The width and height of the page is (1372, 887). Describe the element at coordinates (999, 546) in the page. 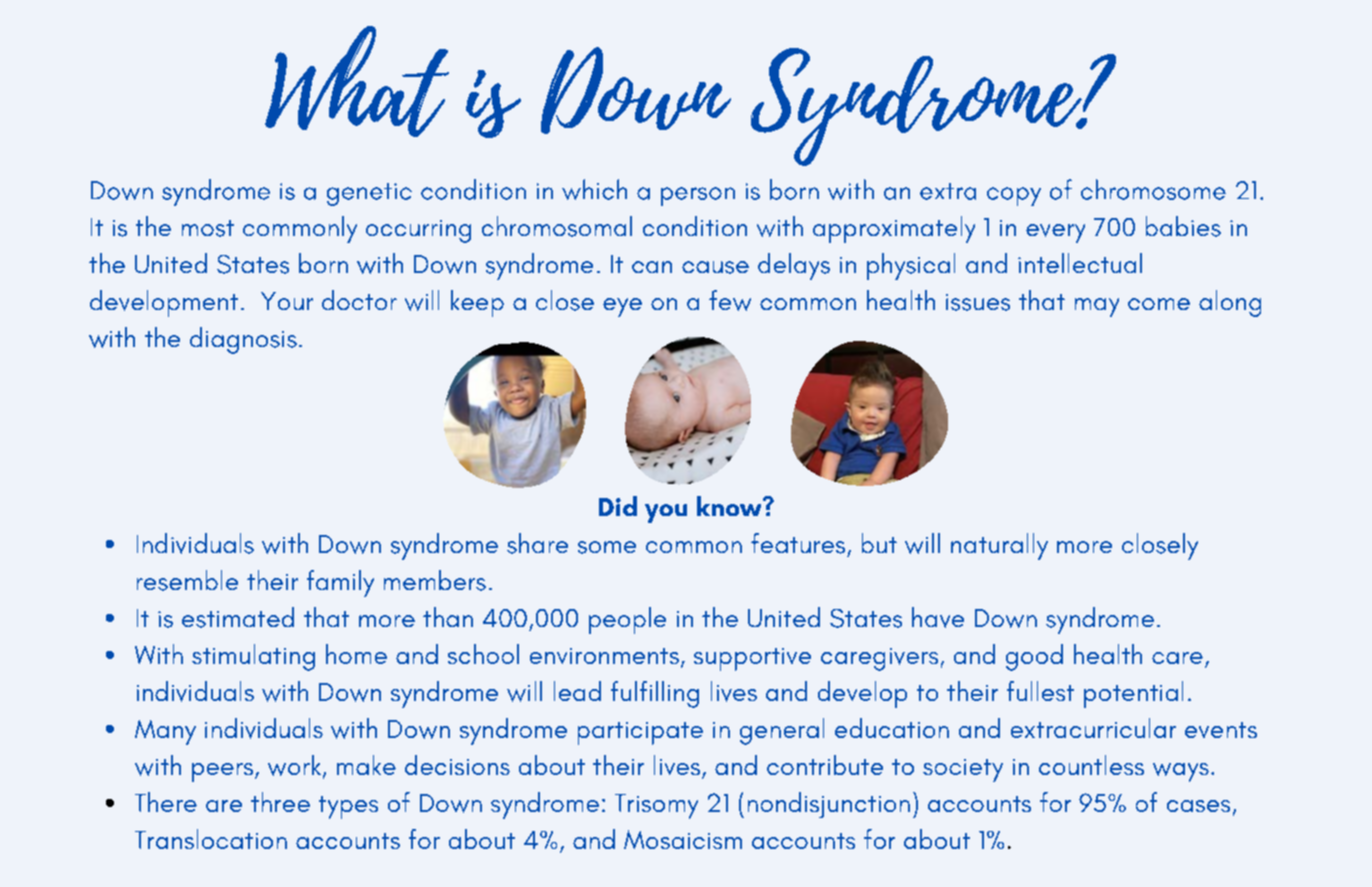

I see `naturally` at that location.
